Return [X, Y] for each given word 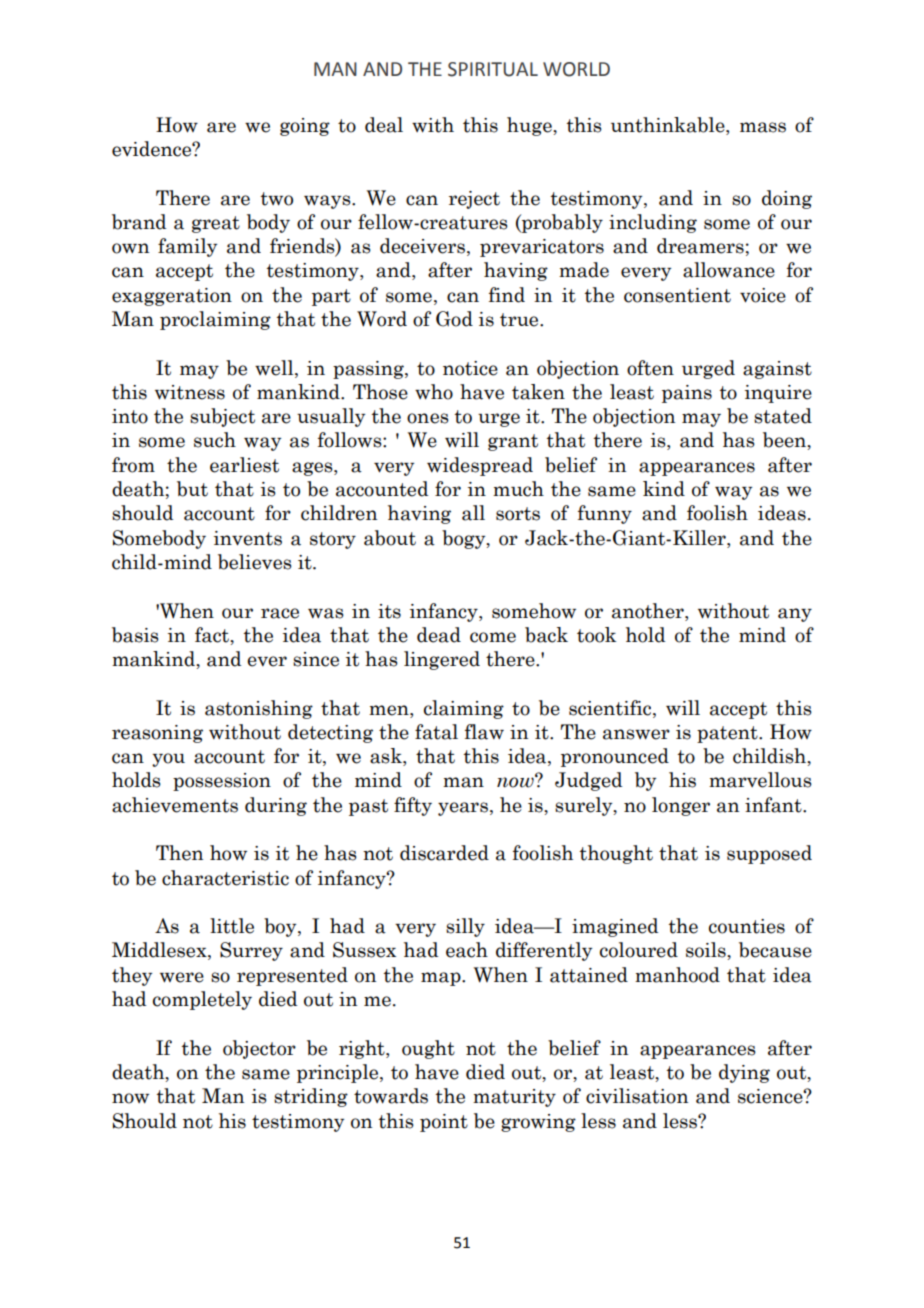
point [444, 1123]
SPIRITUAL [493, 69]
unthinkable [669, 126]
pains [687, 394]
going [305, 127]
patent [728, 734]
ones [428, 418]
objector [259, 1049]
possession [222, 782]
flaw [484, 732]
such [215, 440]
